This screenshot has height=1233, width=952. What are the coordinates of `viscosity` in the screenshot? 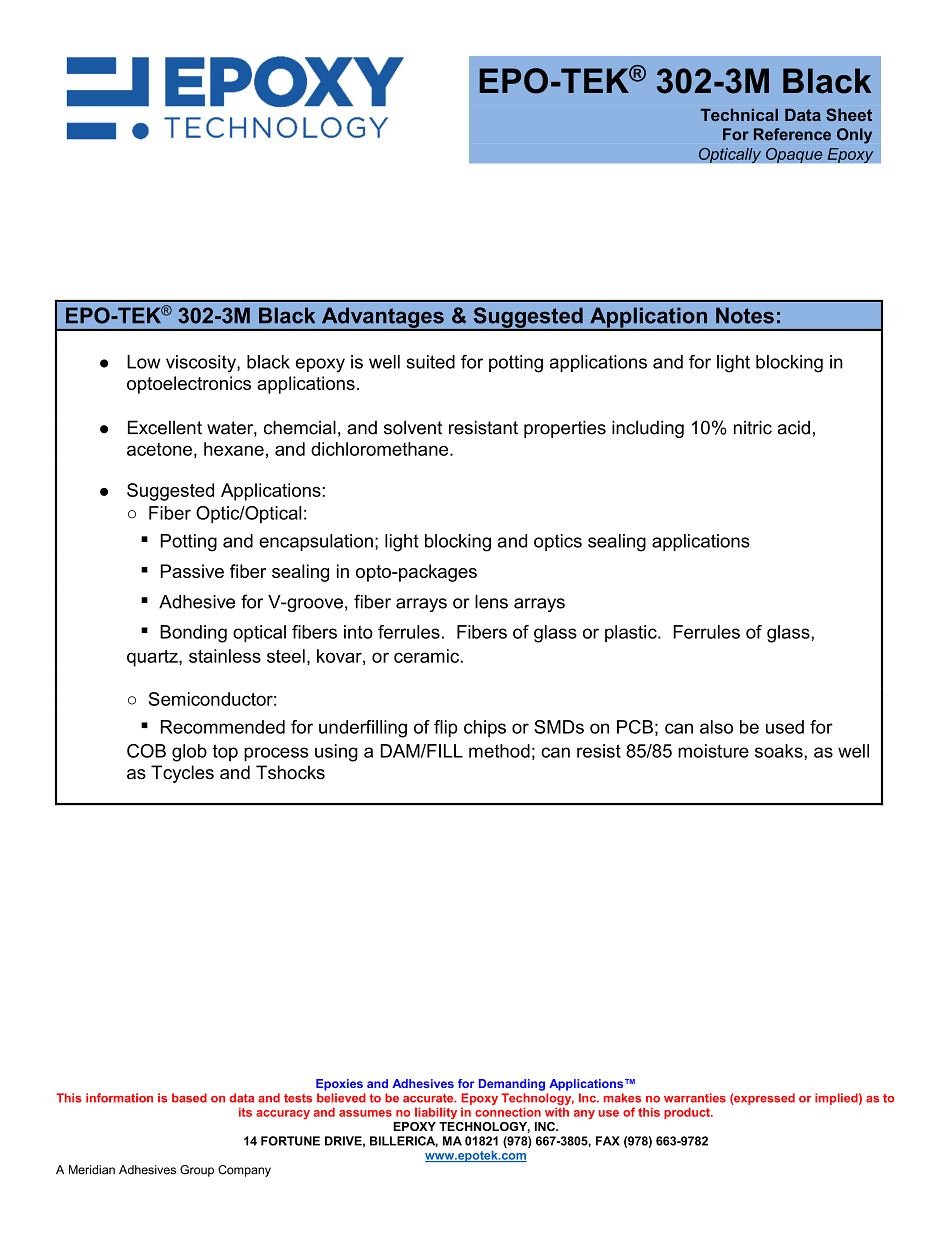 It's located at (202, 364).
